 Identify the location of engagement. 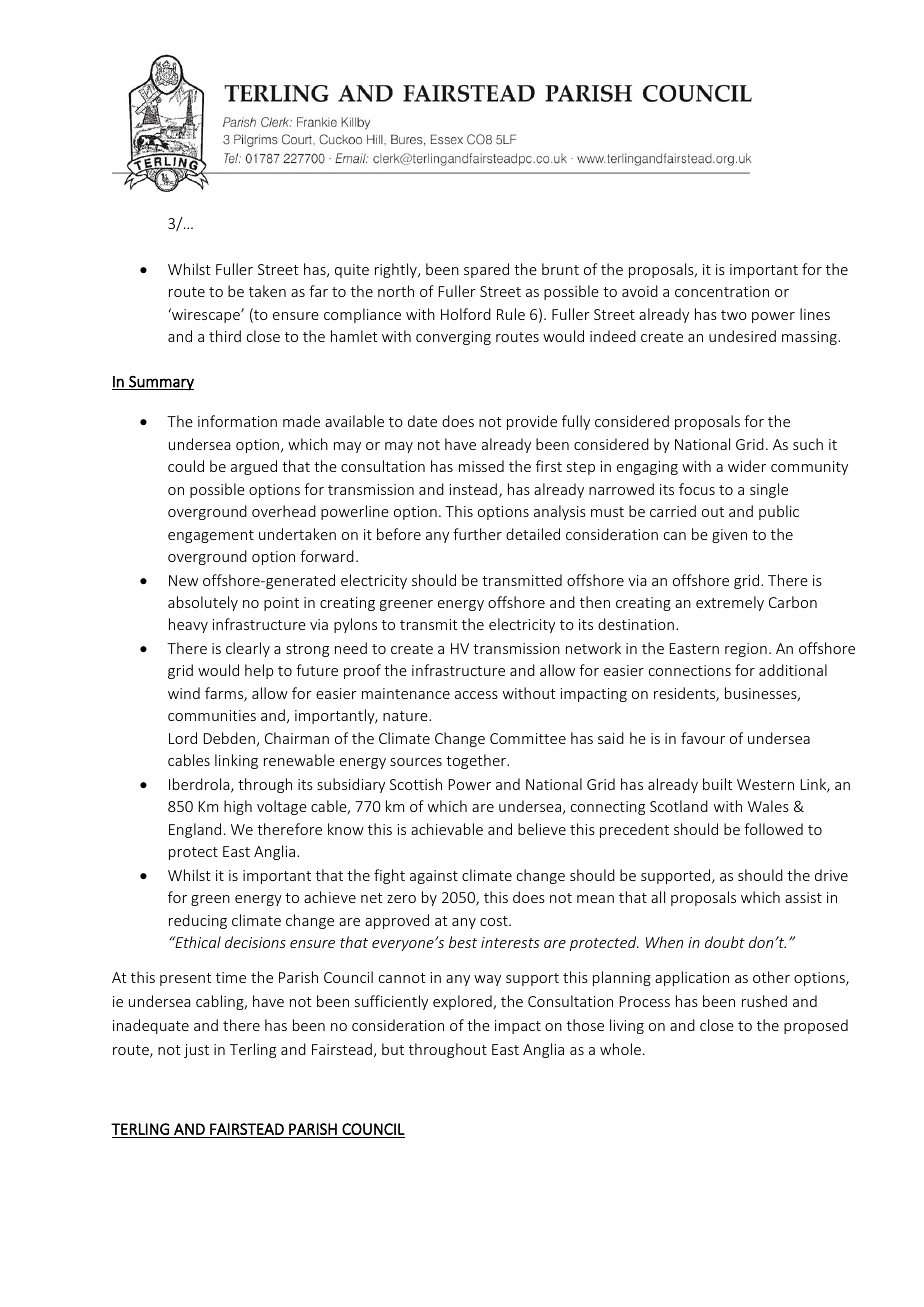
(211, 536).
